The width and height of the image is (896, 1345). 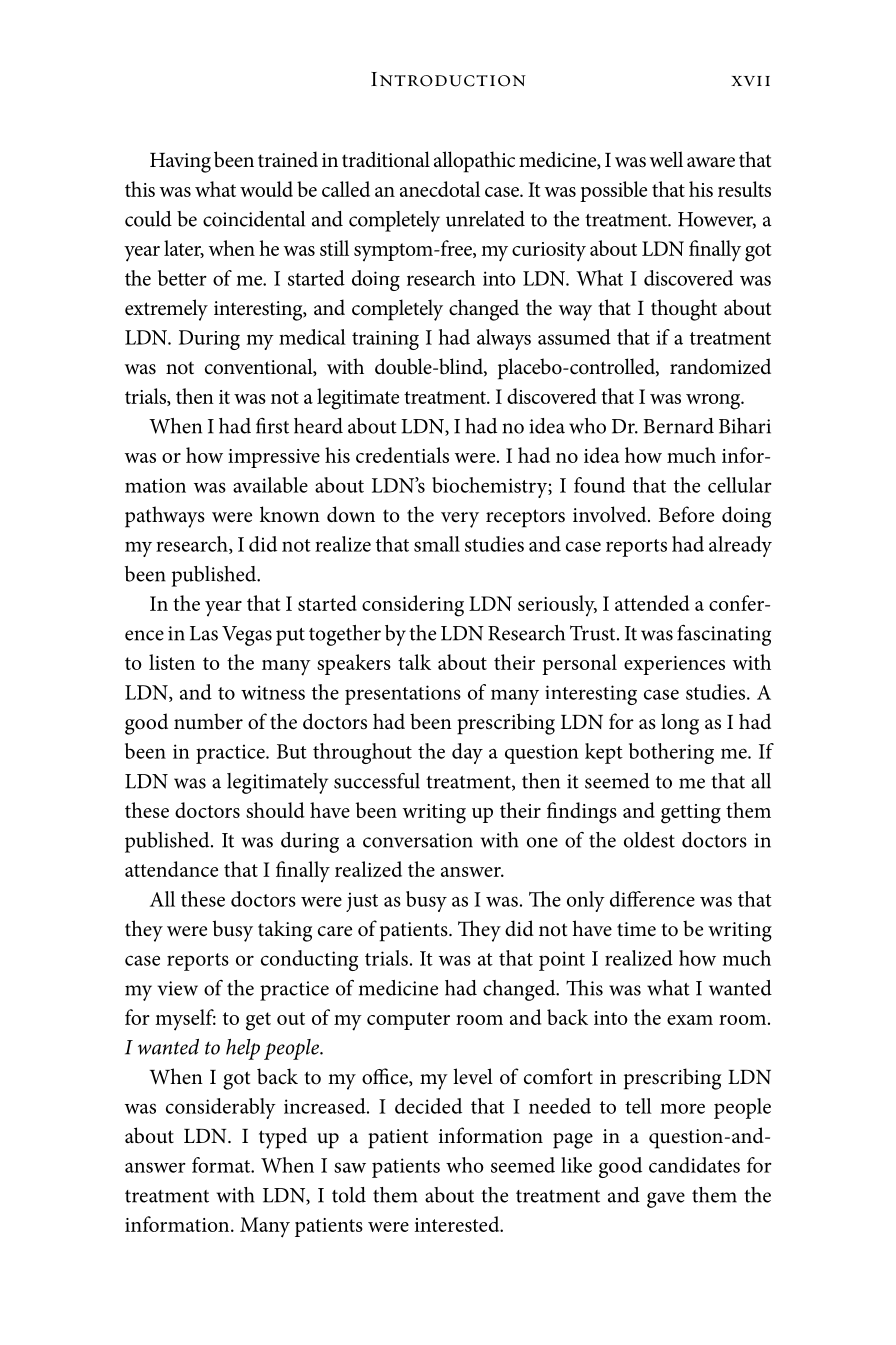 What do you see at coordinates (458, 1224) in the image?
I see `interested` at bounding box center [458, 1224].
